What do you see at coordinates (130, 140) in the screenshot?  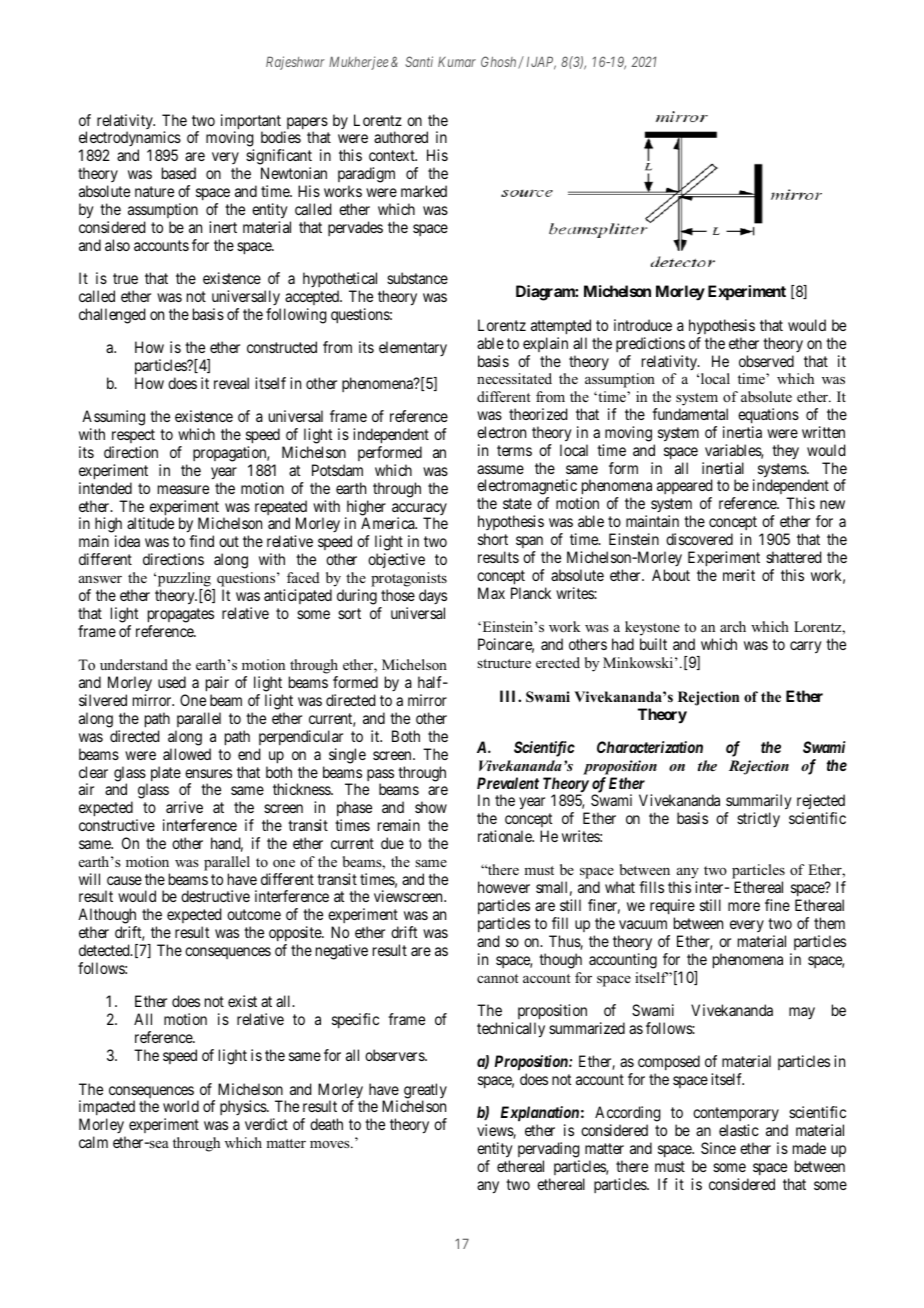 I see `electrodynamics` at bounding box center [130, 140].
